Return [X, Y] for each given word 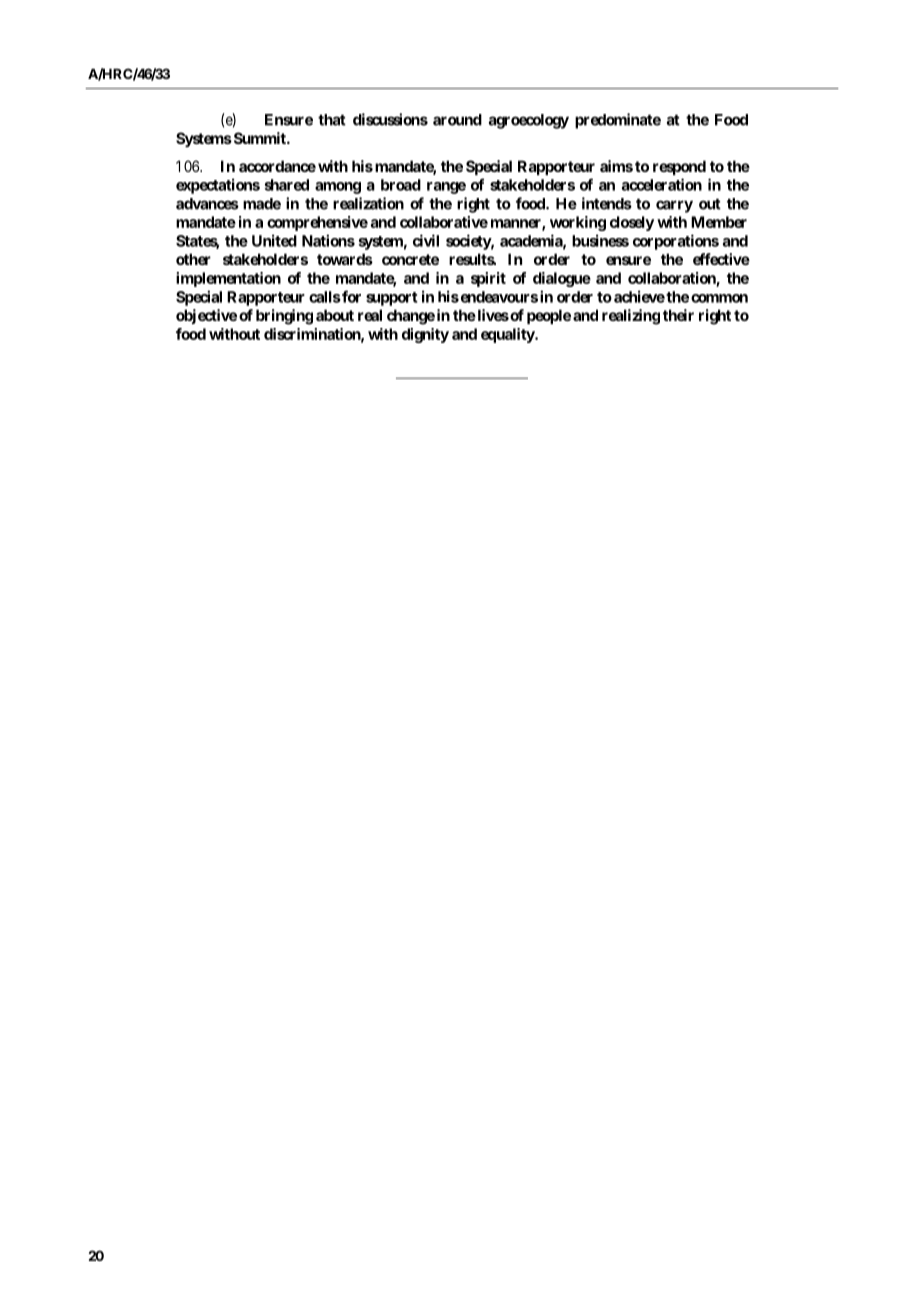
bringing [284, 317]
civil [426, 240]
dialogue [562, 279]
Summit [259, 138]
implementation [228, 279]
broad [401, 185]
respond [679, 167]
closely [632, 223]
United [274, 240]
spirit [488, 279]
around [457, 120]
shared [286, 185]
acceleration [662, 184]
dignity [425, 335]
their [678, 315]
